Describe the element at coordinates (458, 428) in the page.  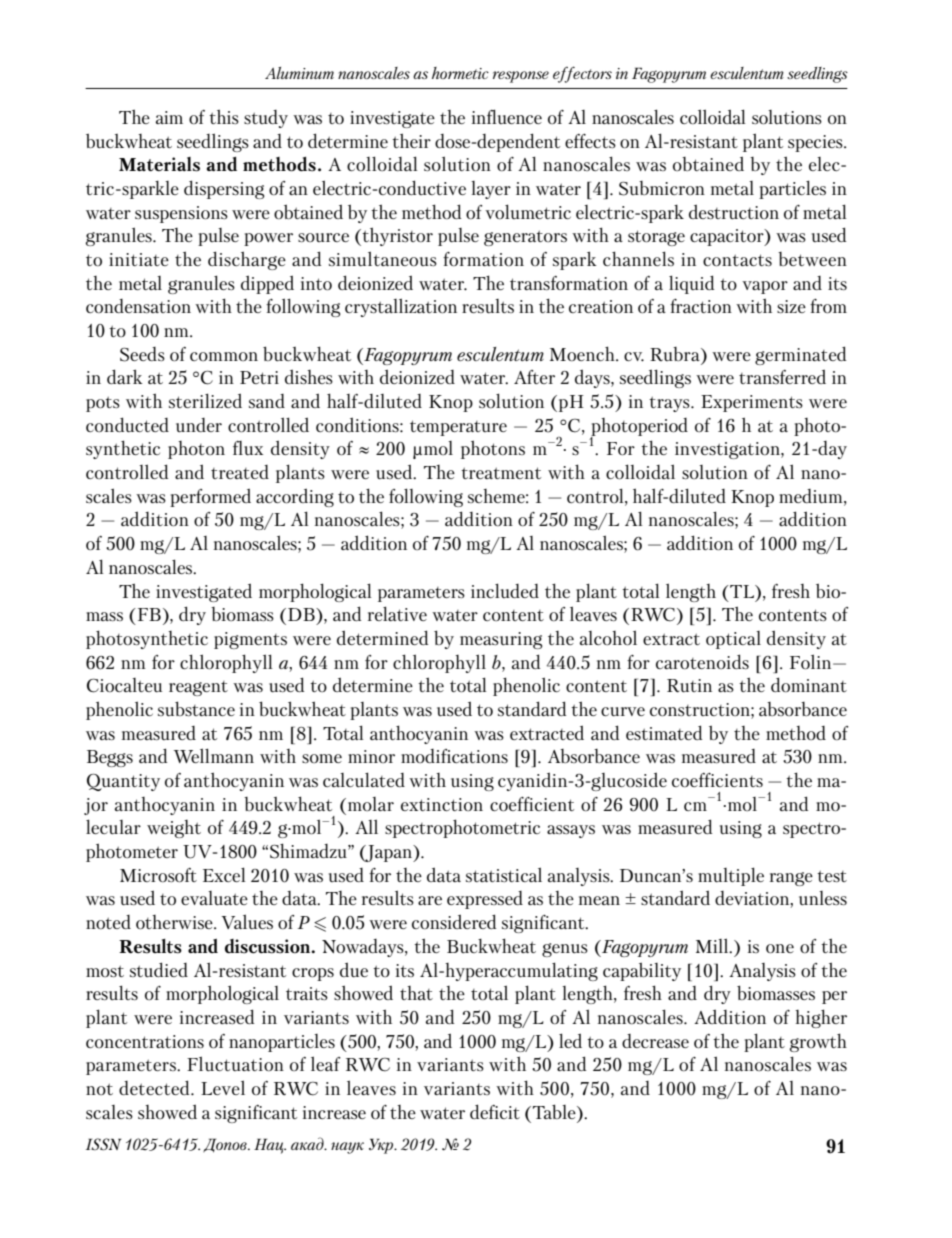
I see `temperature` at that location.
